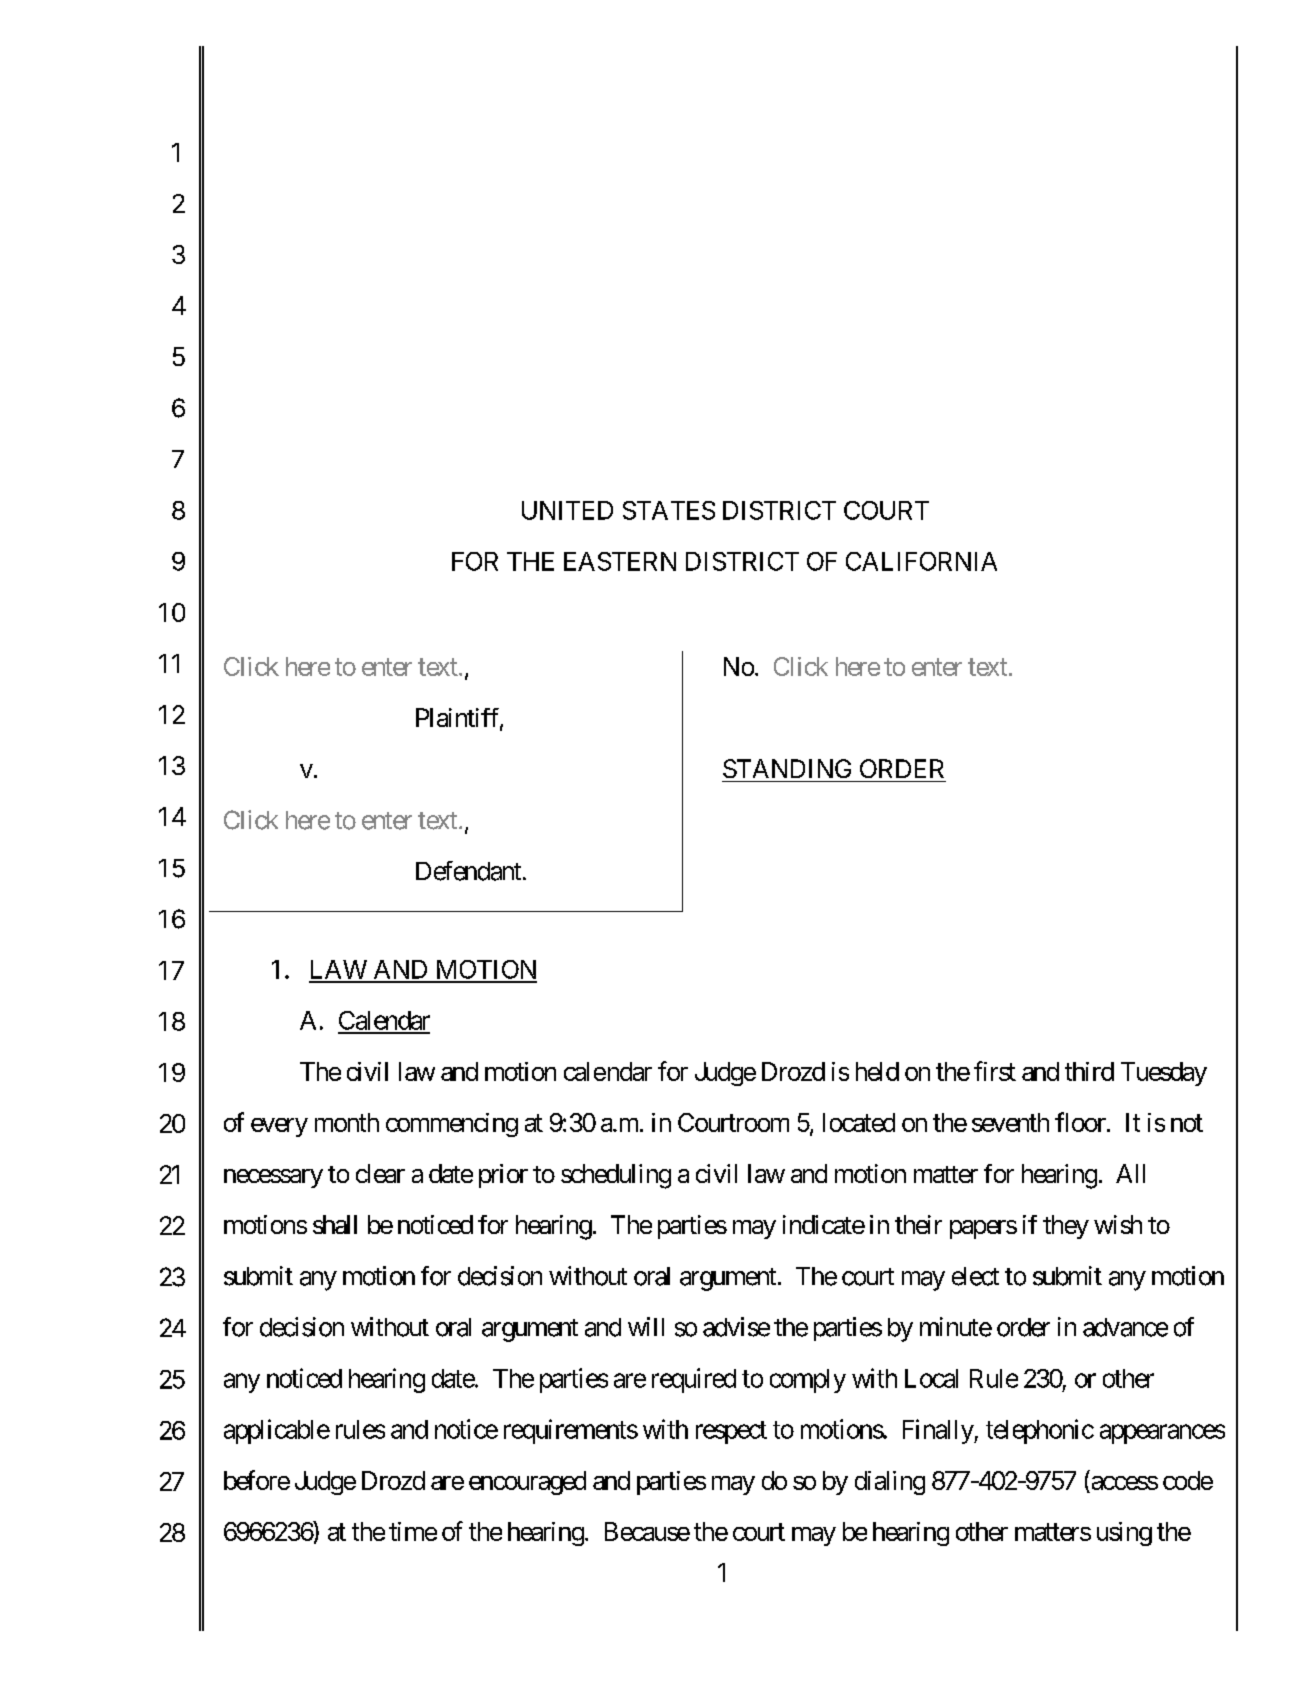 The height and width of the document is (1687, 1304). I want to click on STANDING, so click(787, 768).
